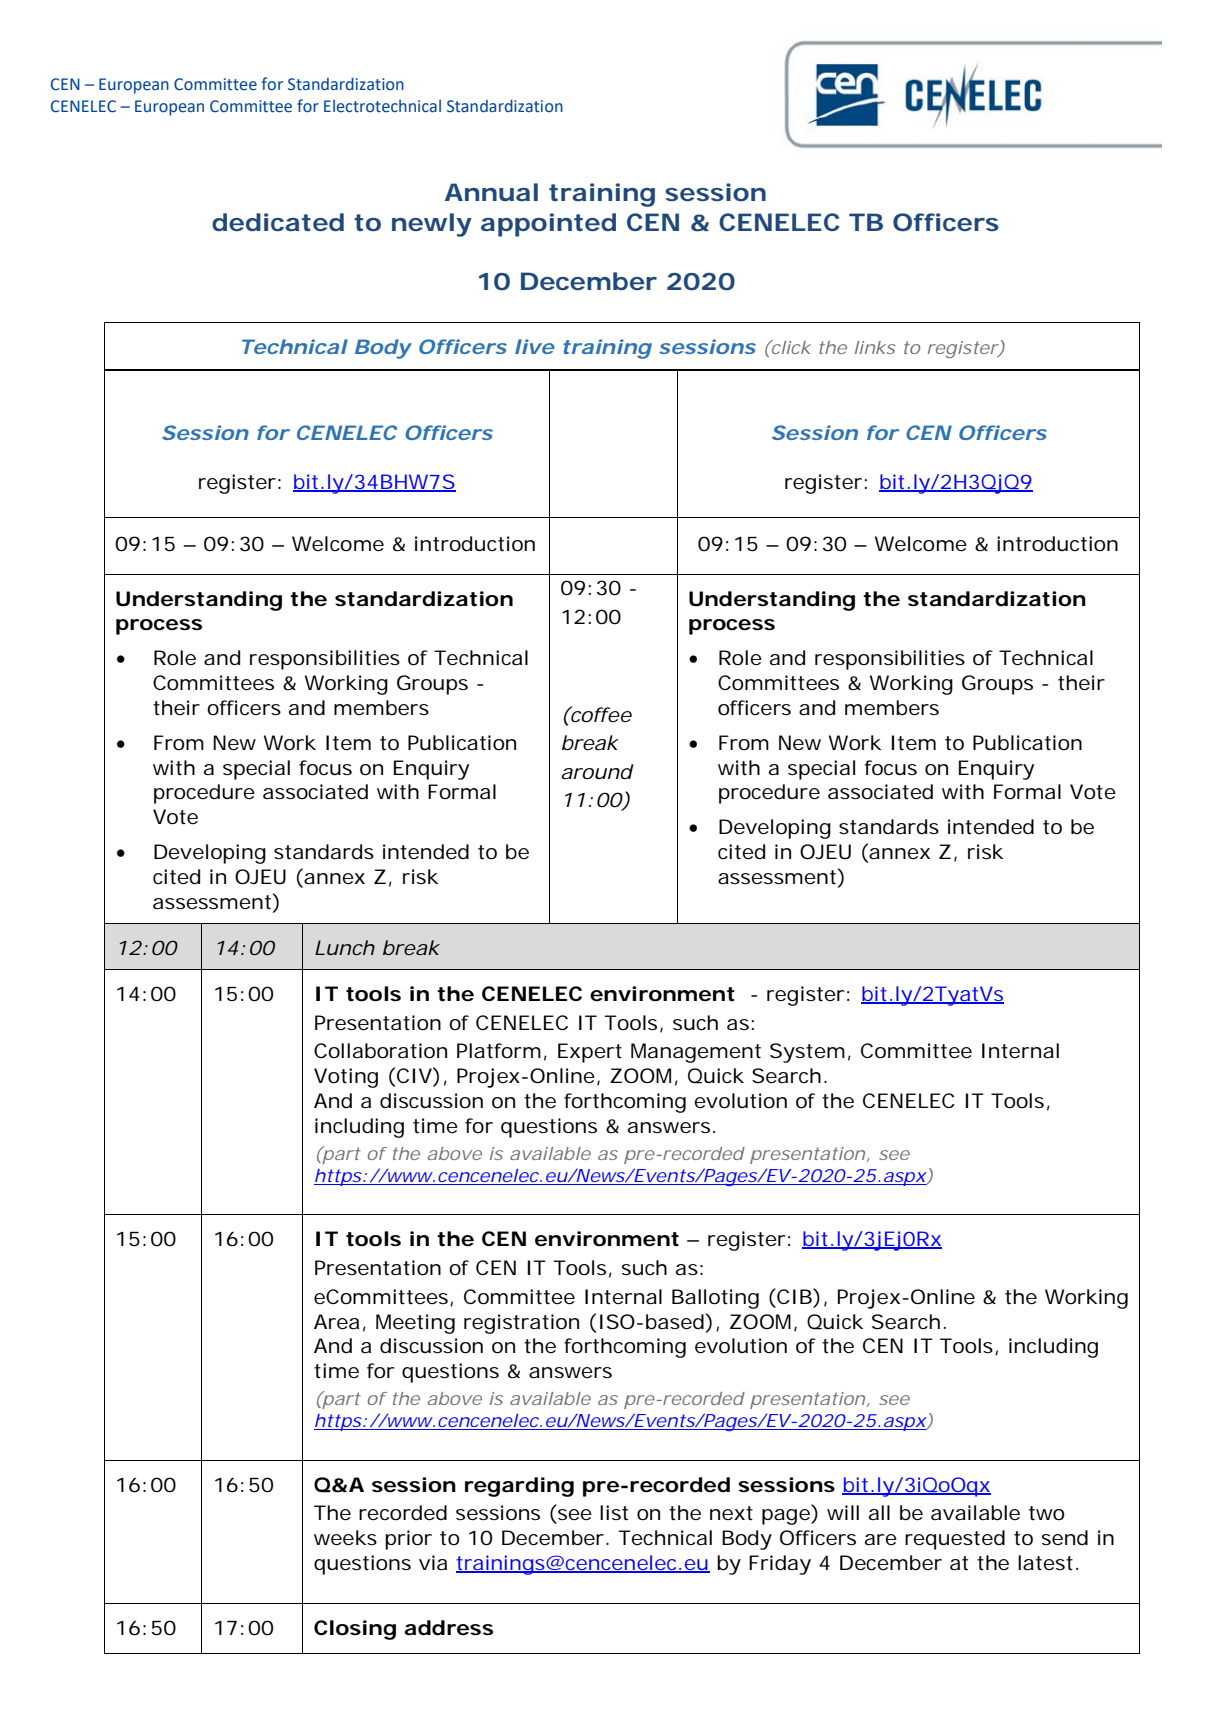 This image has height=1715, width=1212. What do you see at coordinates (731, 1513) in the image?
I see `next` at bounding box center [731, 1513].
